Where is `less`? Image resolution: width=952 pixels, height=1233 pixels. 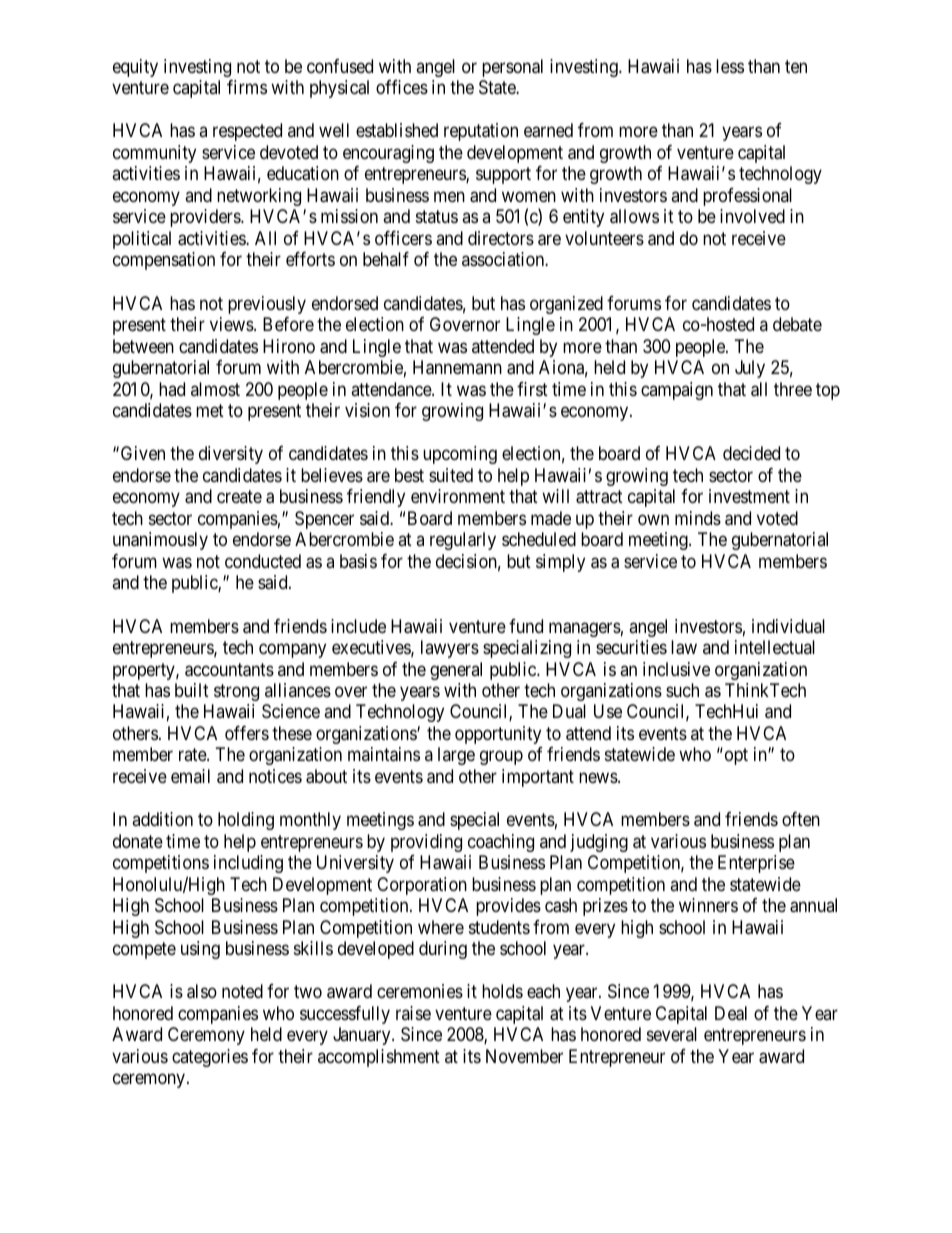 less is located at coordinates (730, 66).
